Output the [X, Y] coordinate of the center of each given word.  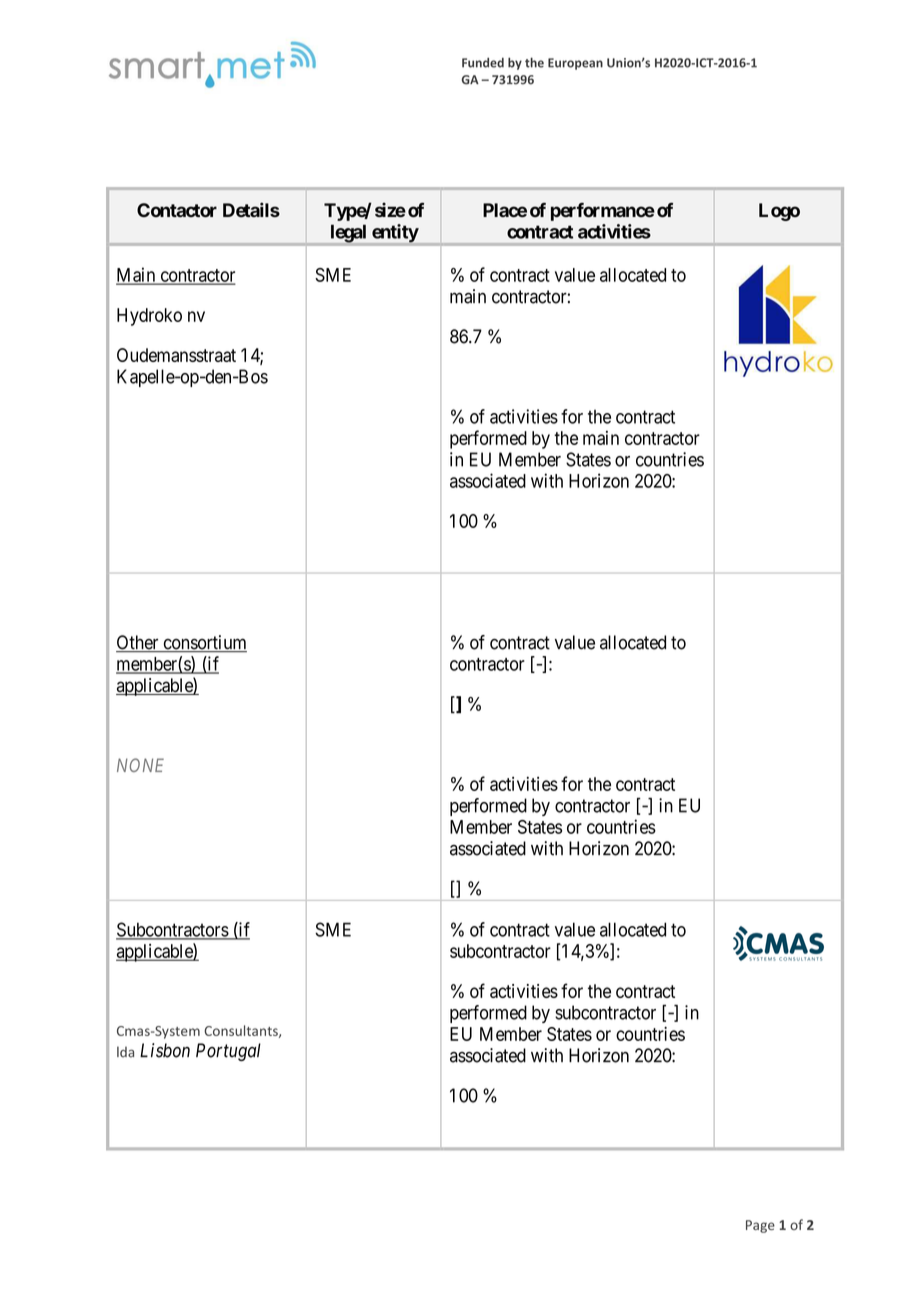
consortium [204, 643]
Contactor [177, 210]
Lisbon [165, 1050]
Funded [483, 63]
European [575, 64]
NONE [140, 765]
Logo [779, 212]
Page [760, 1226]
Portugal [228, 1052]
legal [348, 234]
